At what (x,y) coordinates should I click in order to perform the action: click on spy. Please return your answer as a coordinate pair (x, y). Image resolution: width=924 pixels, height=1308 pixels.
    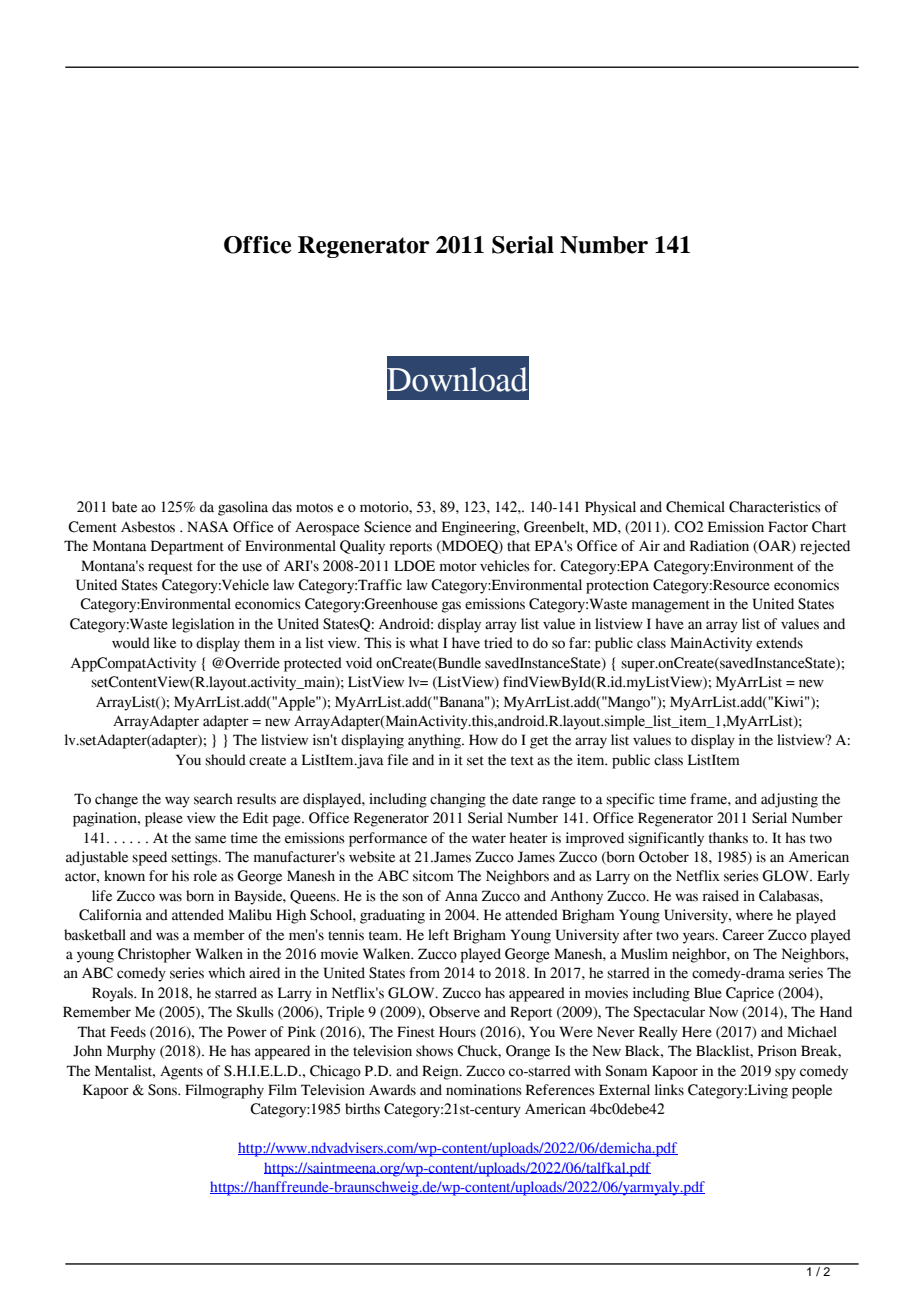
    Looking at the image, I should click on (785, 1074).
